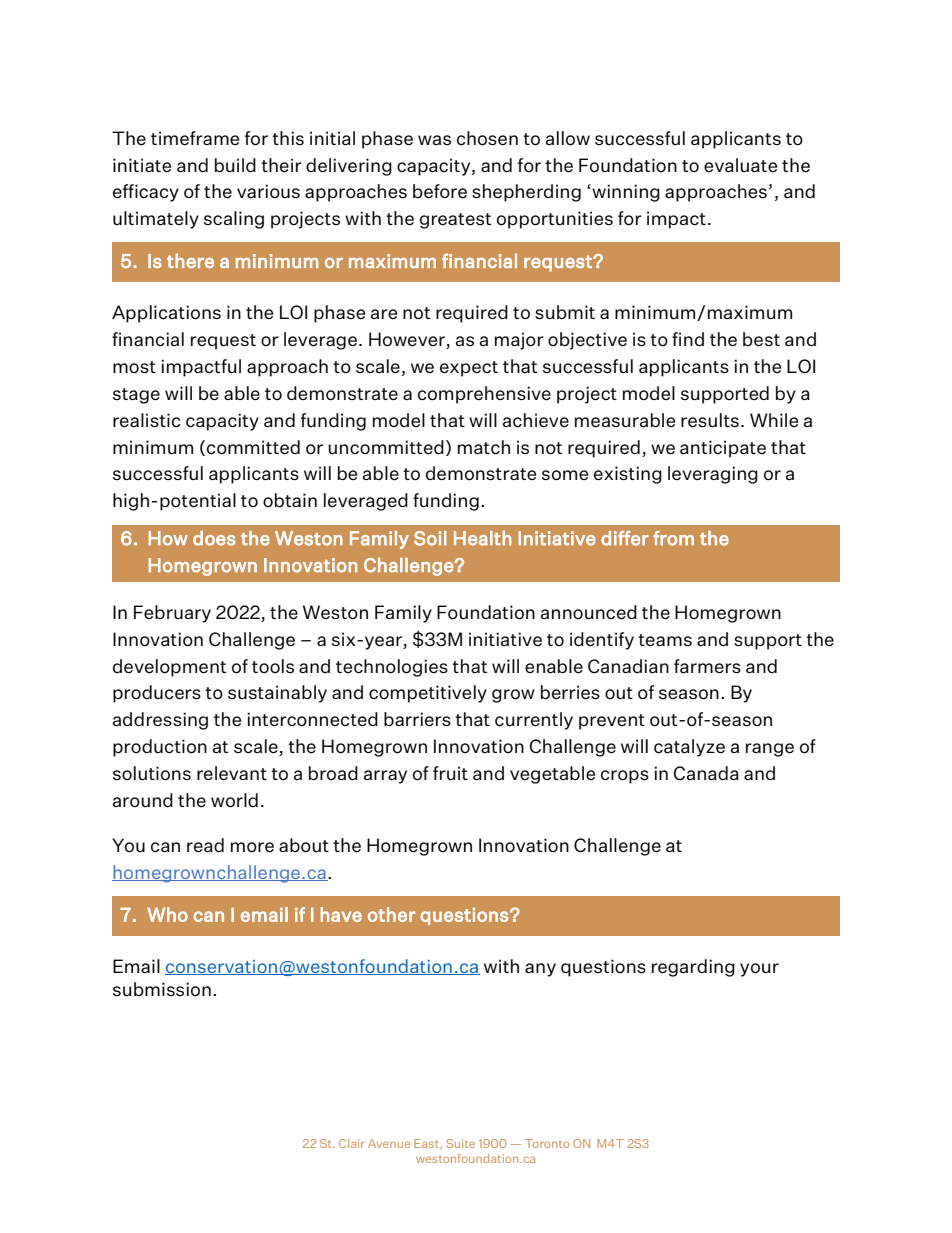 This page has height=1233, width=952. What do you see at coordinates (172, 614) in the page?
I see `February` at bounding box center [172, 614].
